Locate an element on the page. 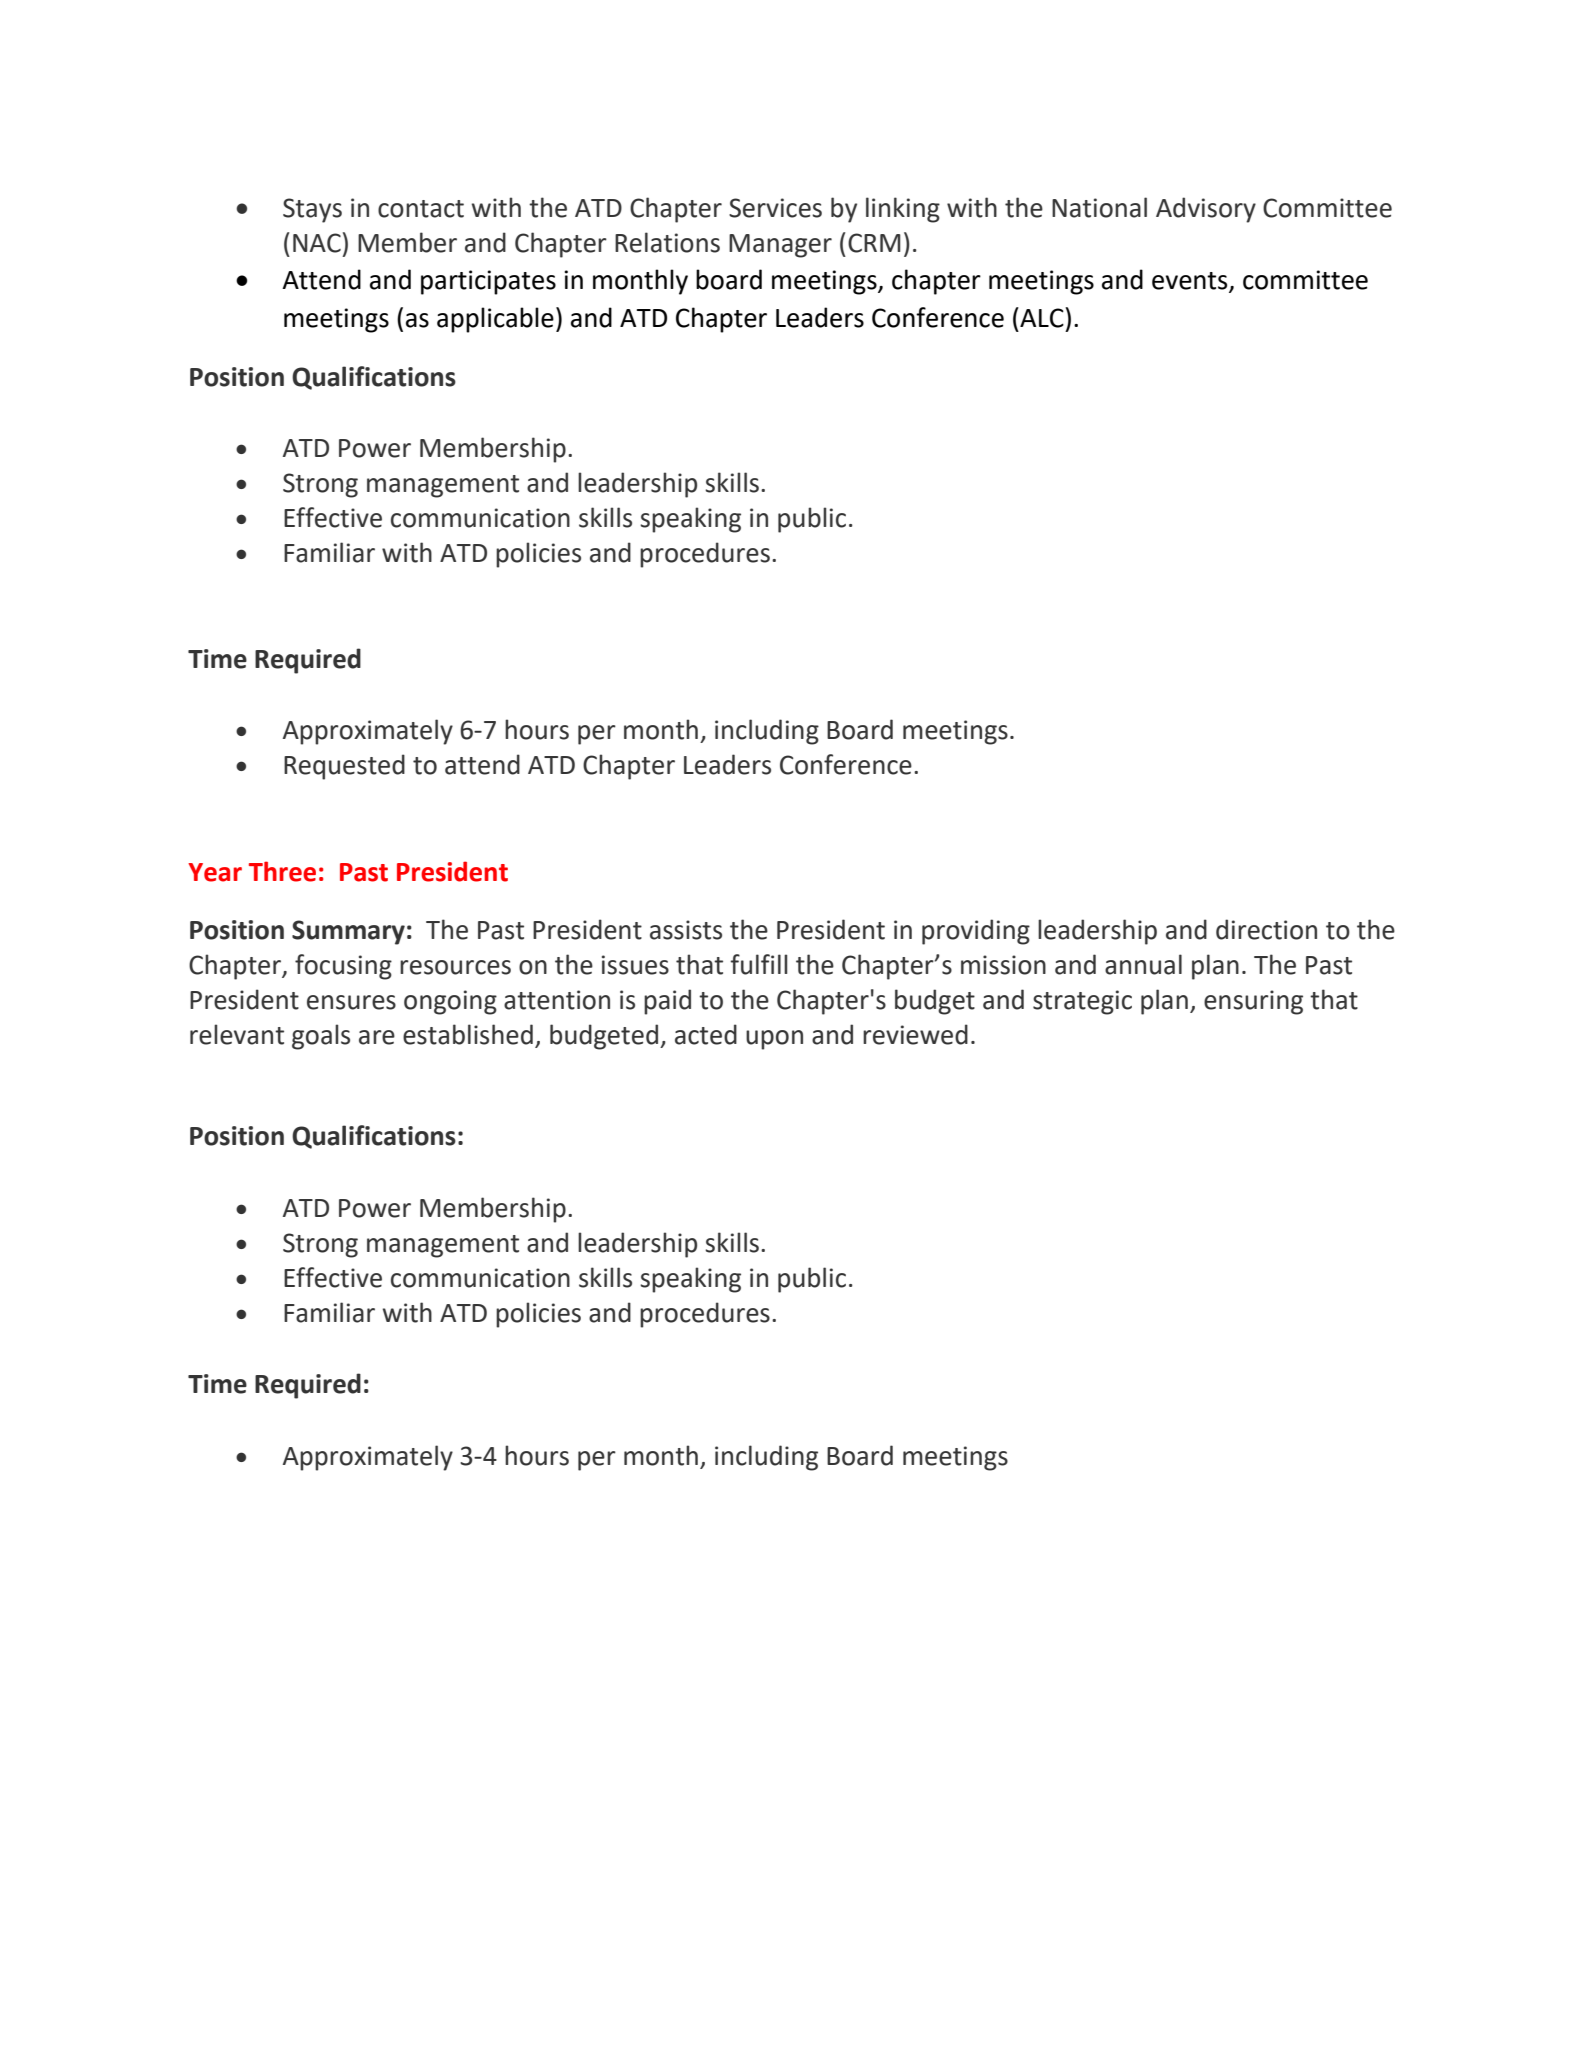 The height and width of the document is (2062, 1593). Three is located at coordinates (282, 871).
